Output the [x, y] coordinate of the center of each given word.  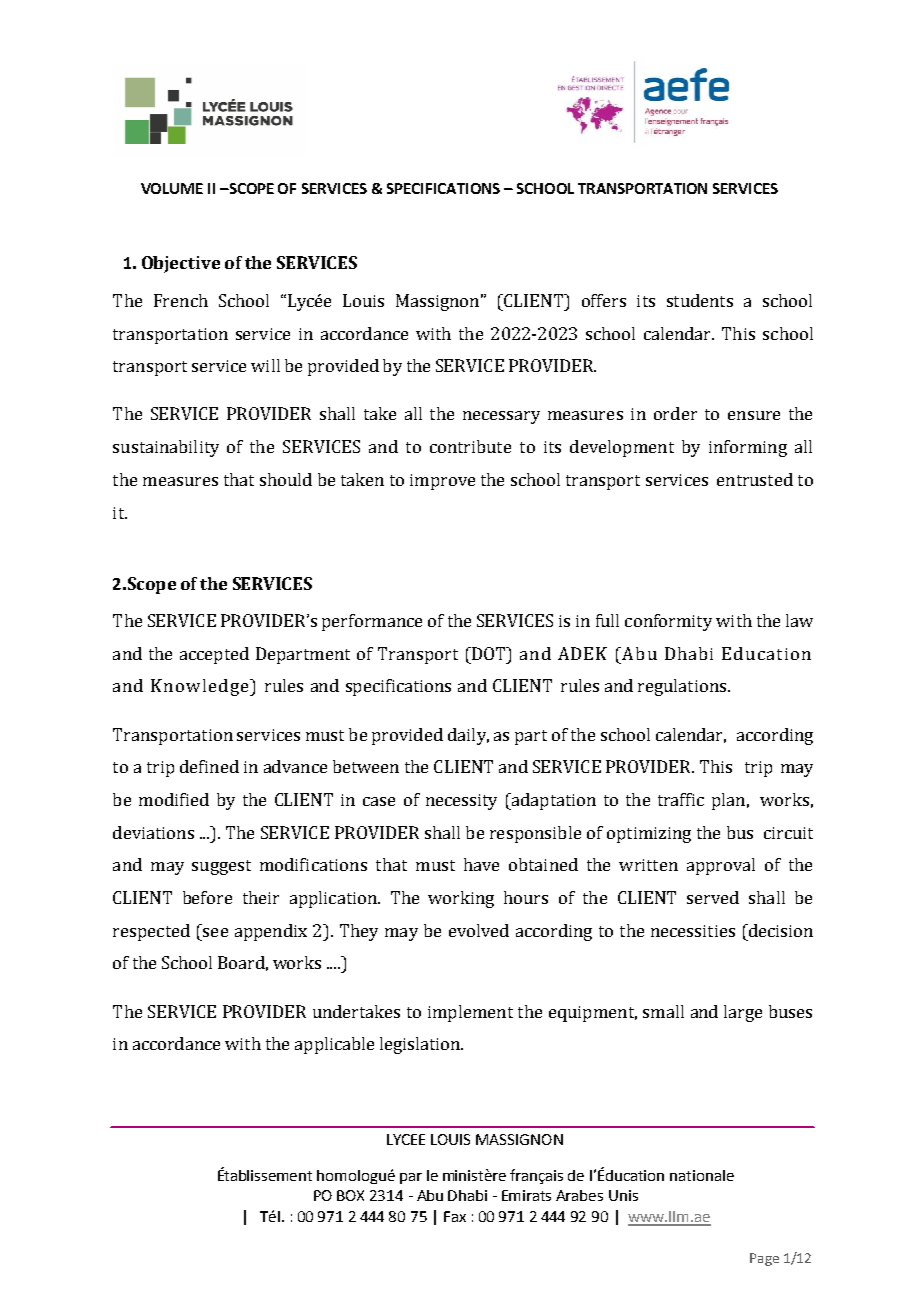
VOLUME [172, 188]
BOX [350, 1195]
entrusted [755, 479]
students [700, 300]
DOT [488, 653]
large [743, 1013]
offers [604, 300]
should [286, 479]
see [215, 932]
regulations [682, 687]
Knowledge [201, 687]
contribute [470, 446]
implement [470, 1013]
